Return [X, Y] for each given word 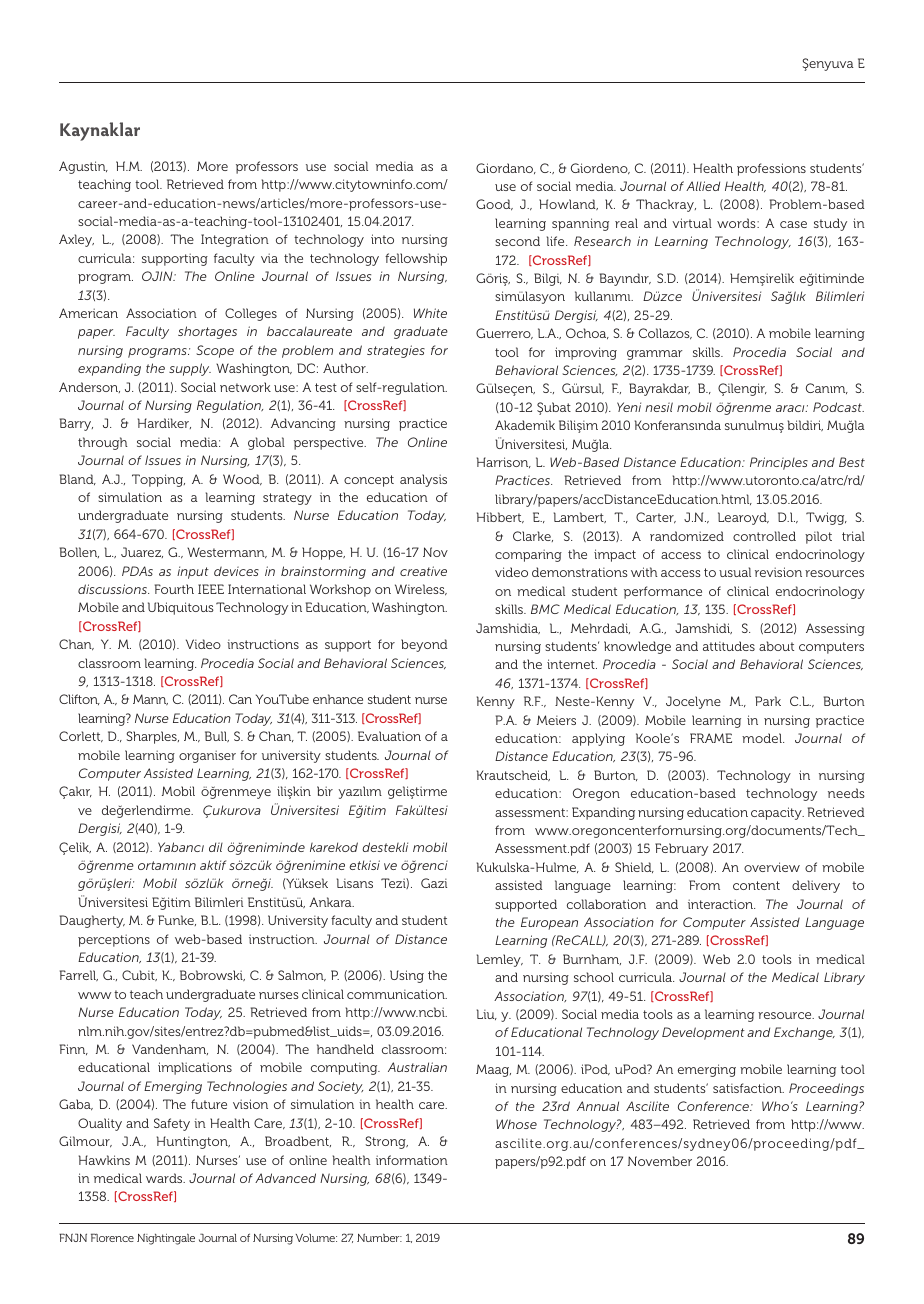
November [660, 1161]
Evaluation [389, 736]
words [737, 223]
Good [494, 205]
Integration [235, 240]
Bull [217, 736]
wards [165, 1178]
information [412, 1160]
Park [768, 701]
